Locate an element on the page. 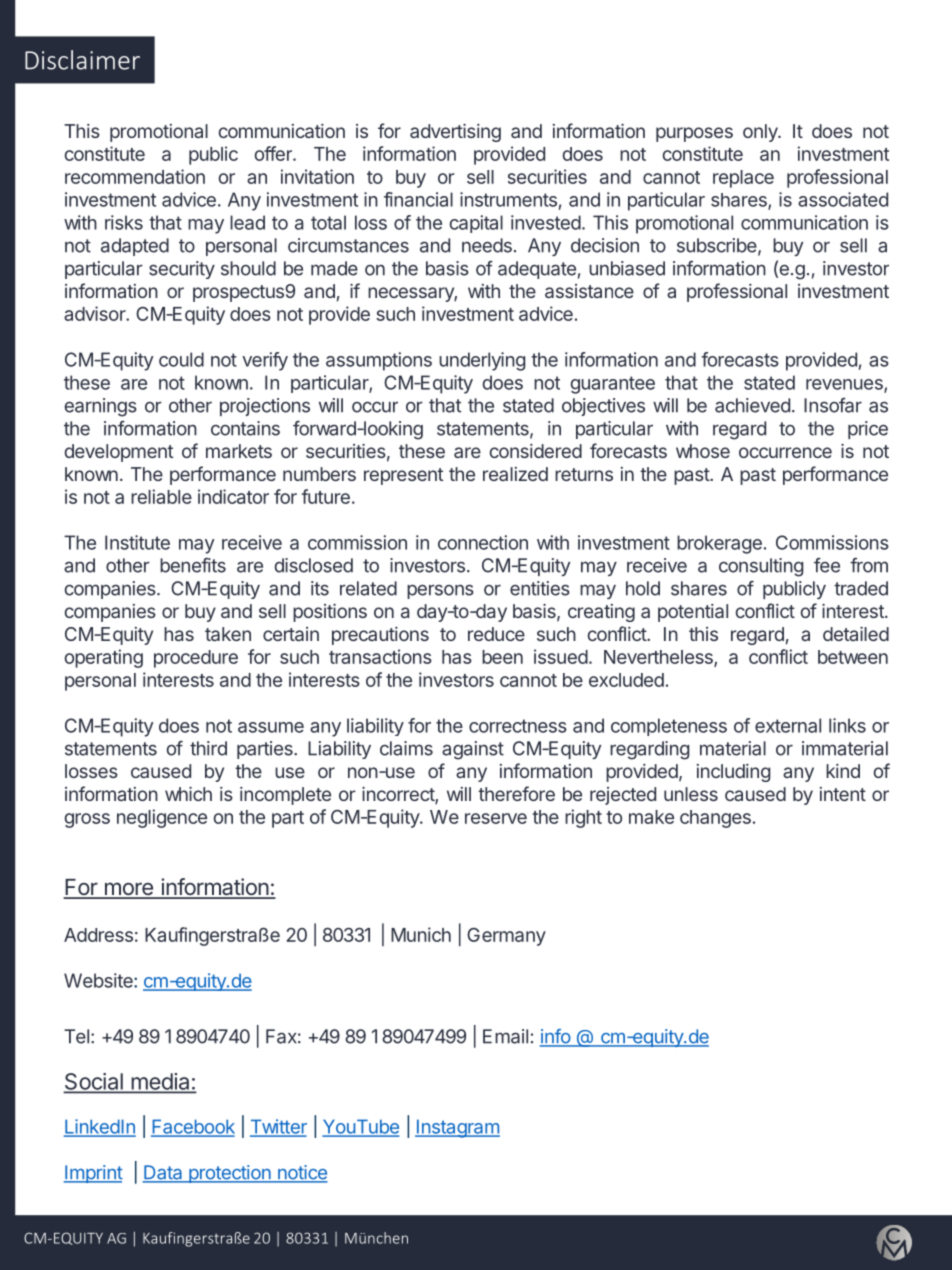  Email is located at coordinates (505, 1036).
